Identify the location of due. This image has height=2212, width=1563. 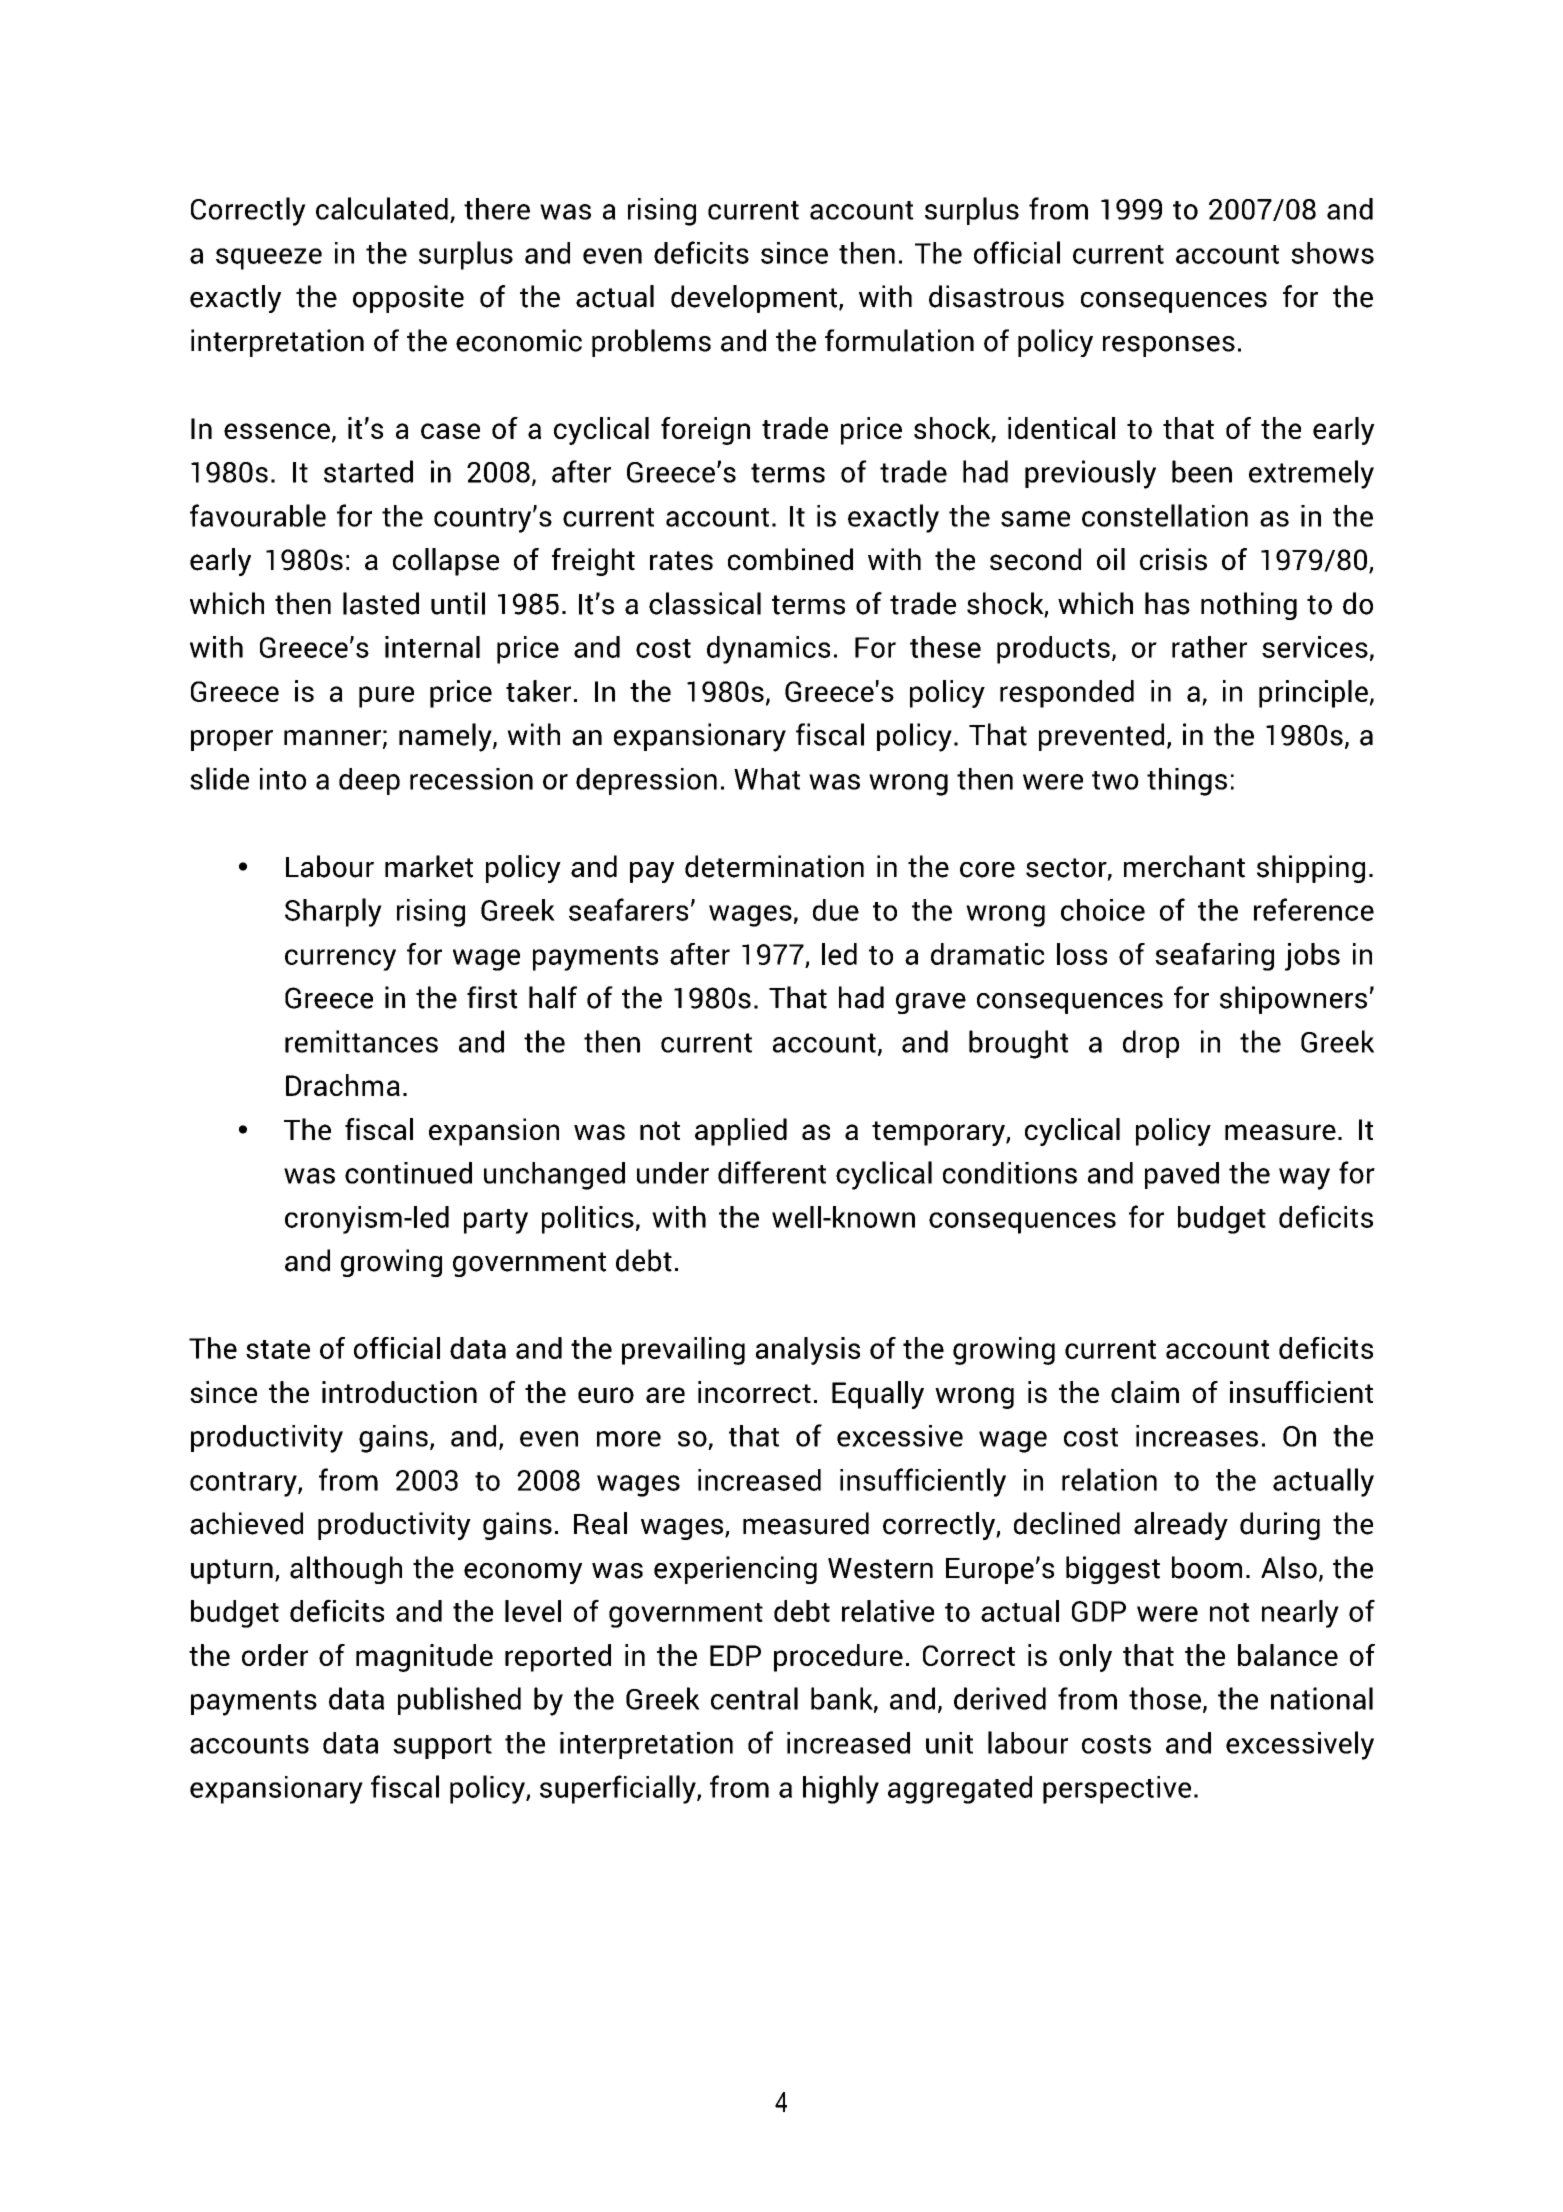
(836, 910).
